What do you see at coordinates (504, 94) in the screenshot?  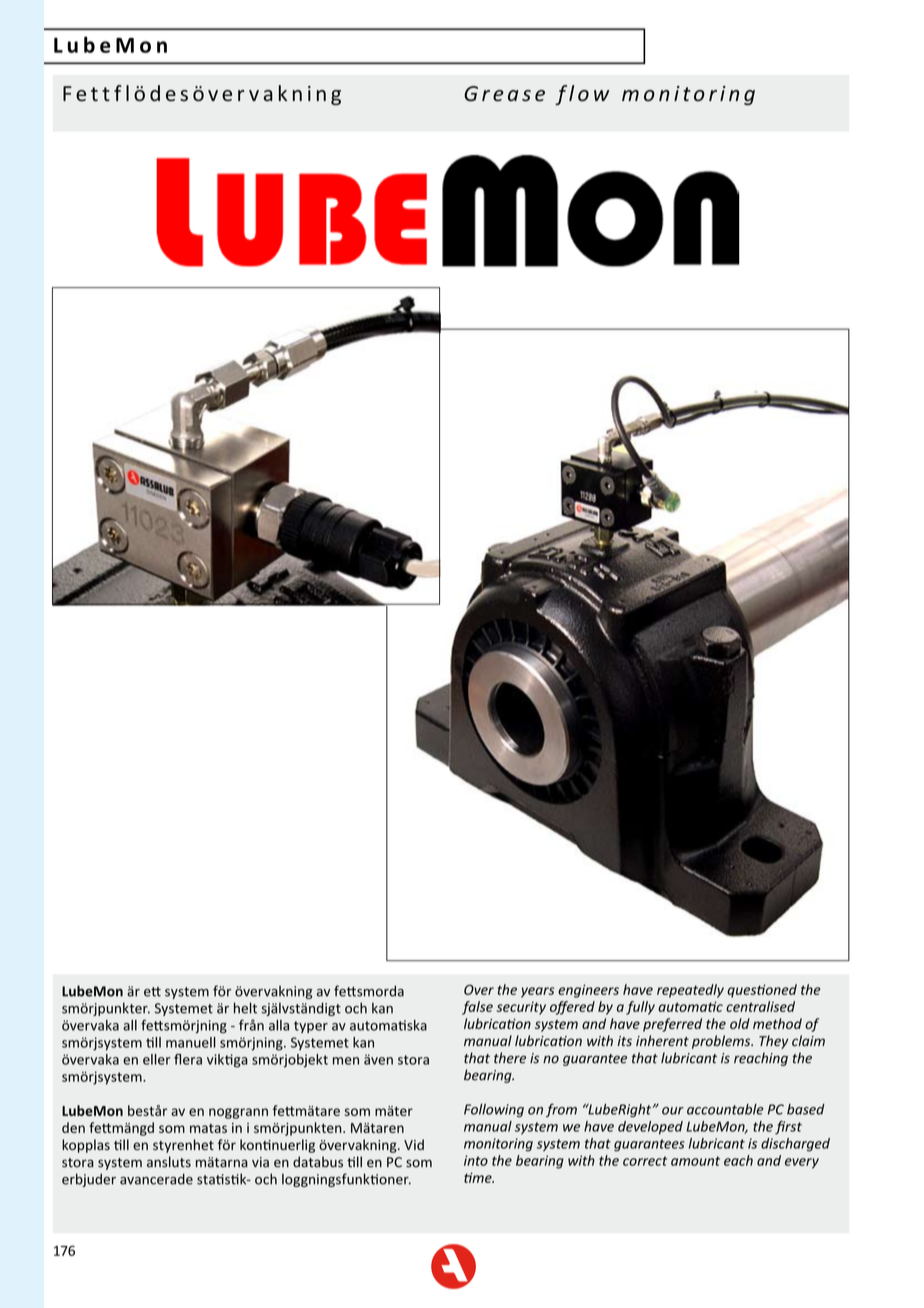 I see `Grease` at bounding box center [504, 94].
